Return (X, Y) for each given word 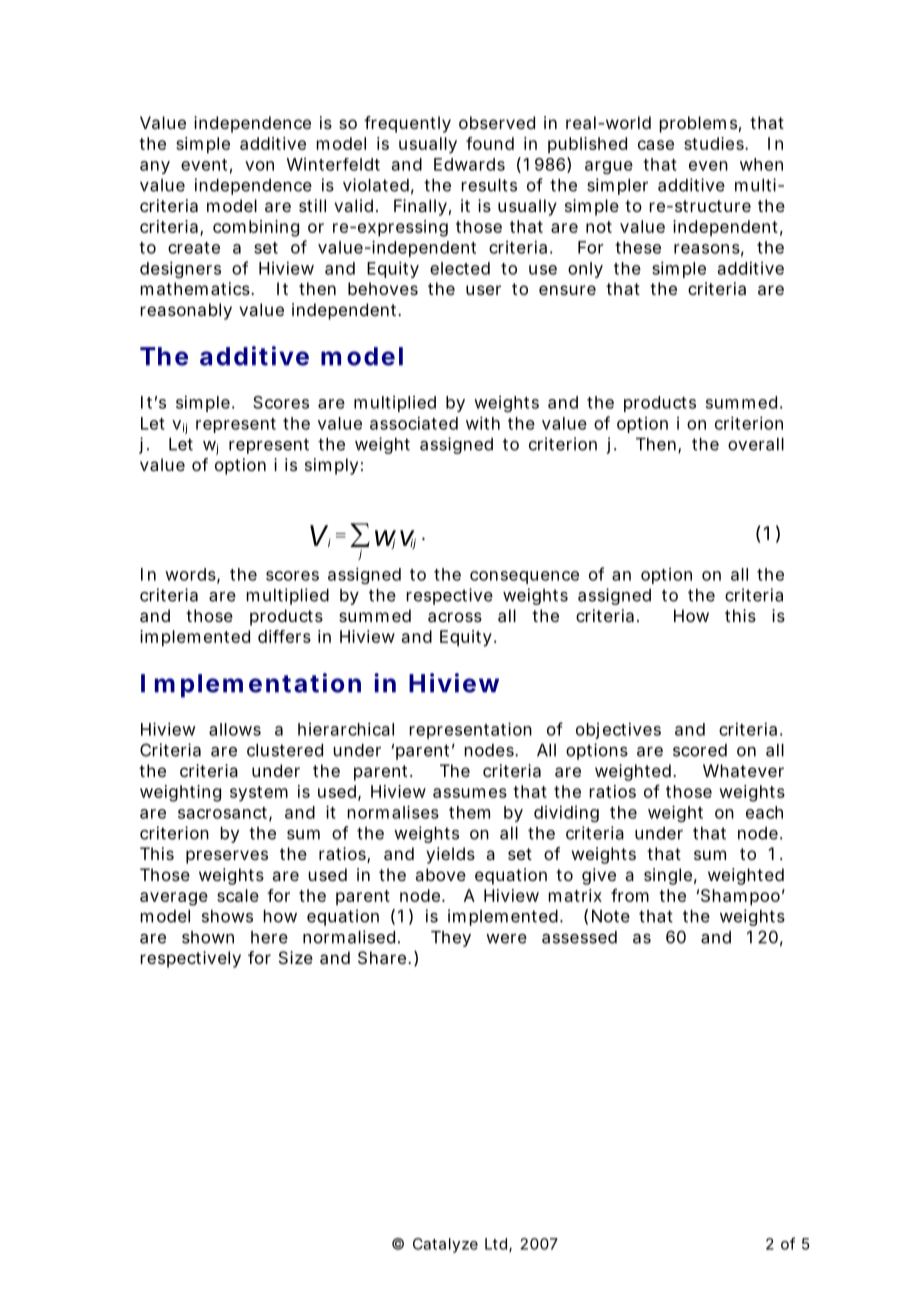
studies (715, 143)
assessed (579, 937)
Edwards (469, 164)
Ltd (496, 1244)
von (259, 166)
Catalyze (445, 1245)
